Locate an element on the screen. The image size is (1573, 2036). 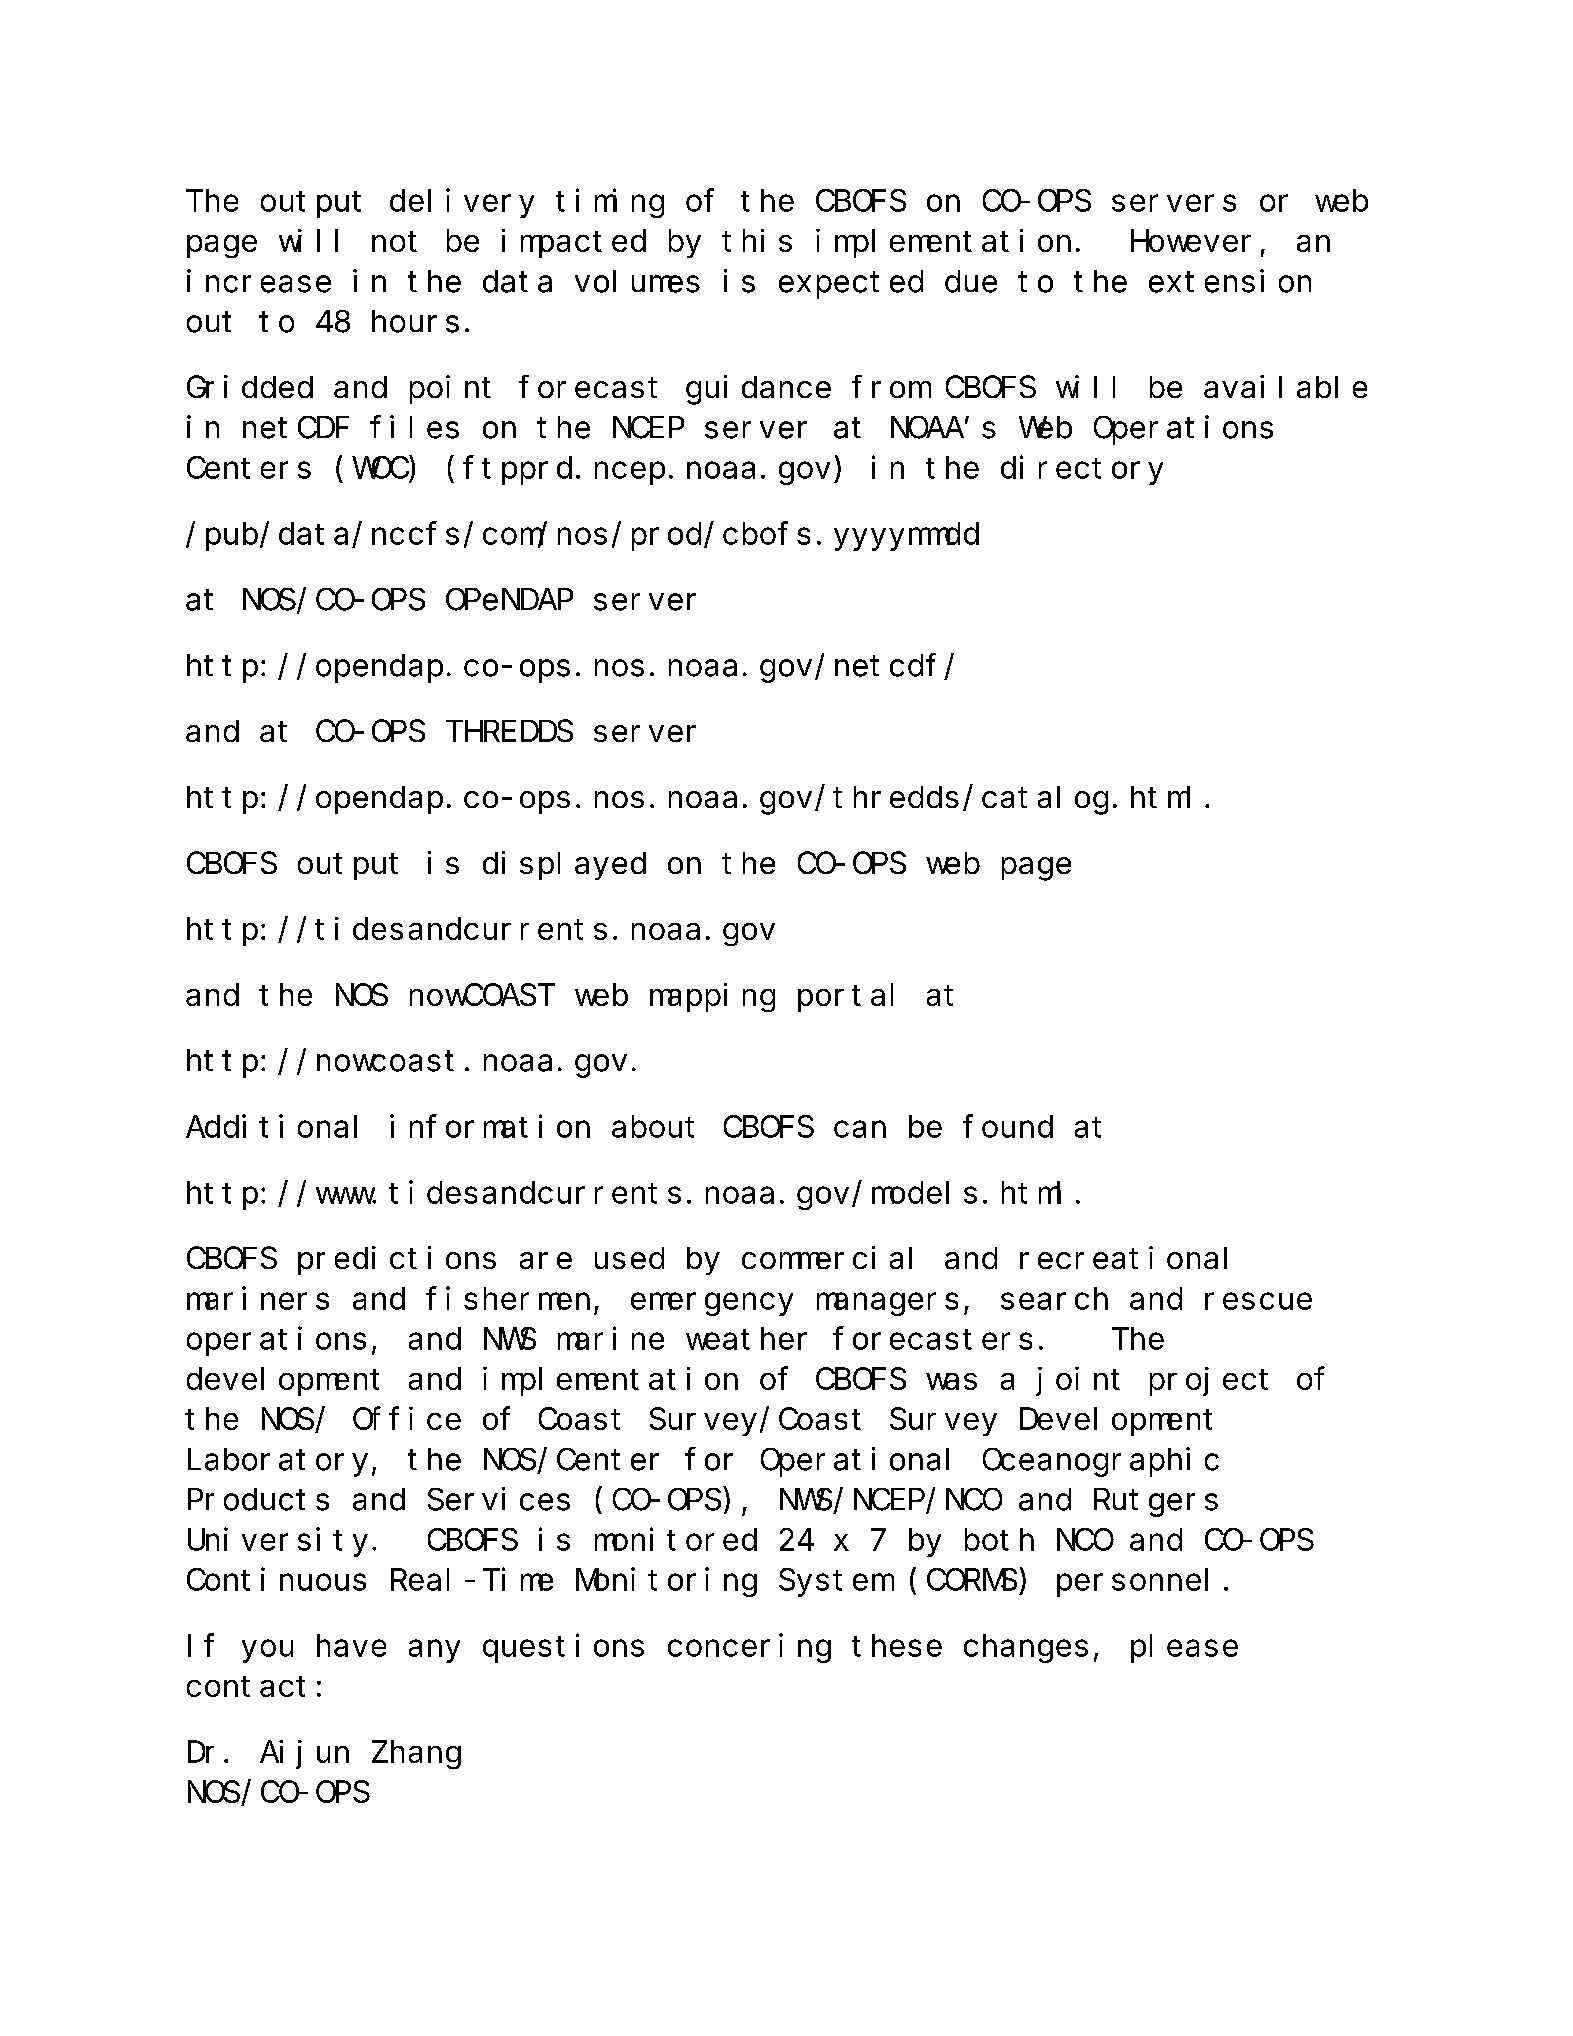
rescue is located at coordinates (1258, 1301).
